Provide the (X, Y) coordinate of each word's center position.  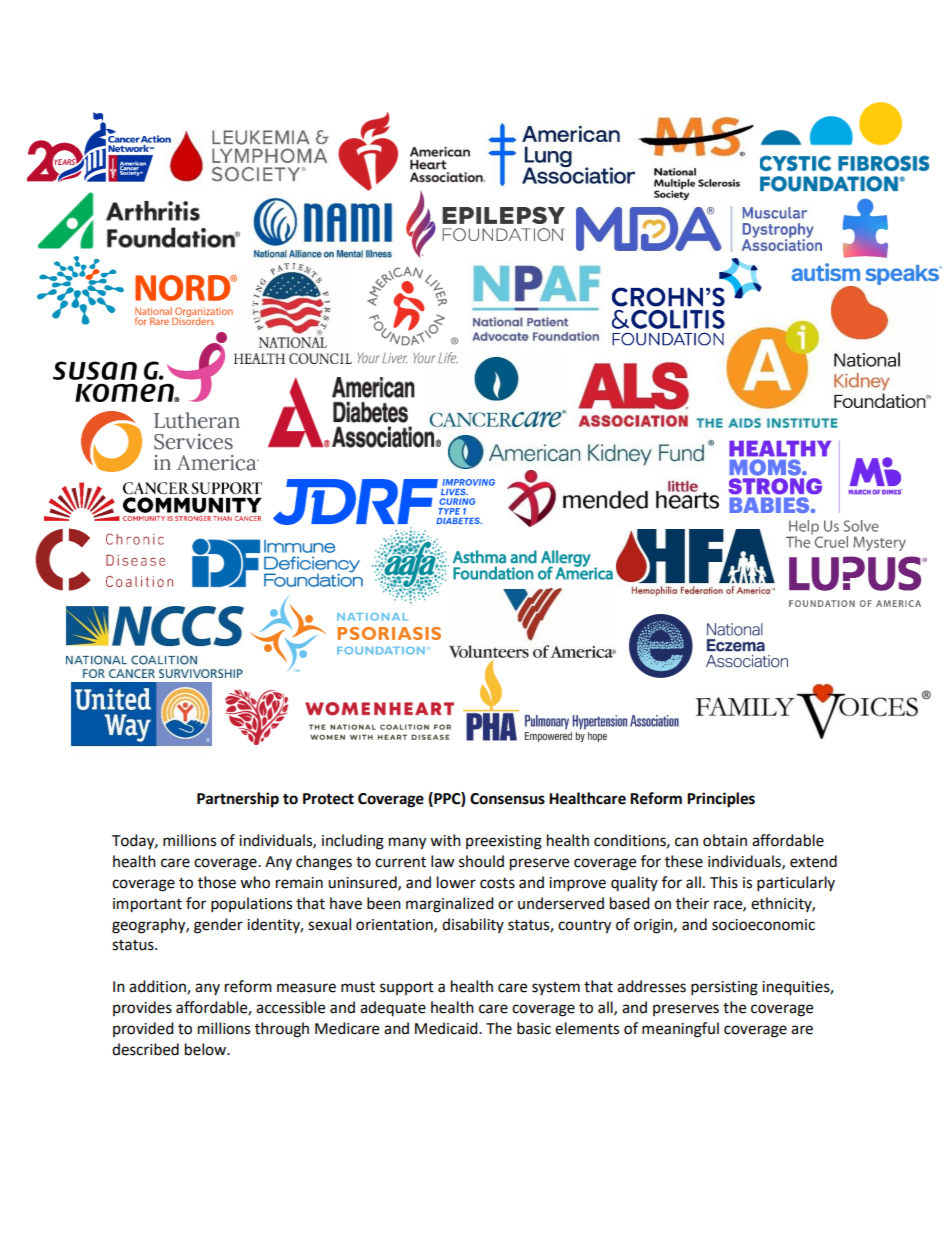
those (217, 882)
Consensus (507, 799)
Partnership (238, 800)
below (207, 1049)
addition (158, 987)
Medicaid (447, 1028)
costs (497, 883)
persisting (724, 988)
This (724, 882)
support (407, 988)
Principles (721, 800)
